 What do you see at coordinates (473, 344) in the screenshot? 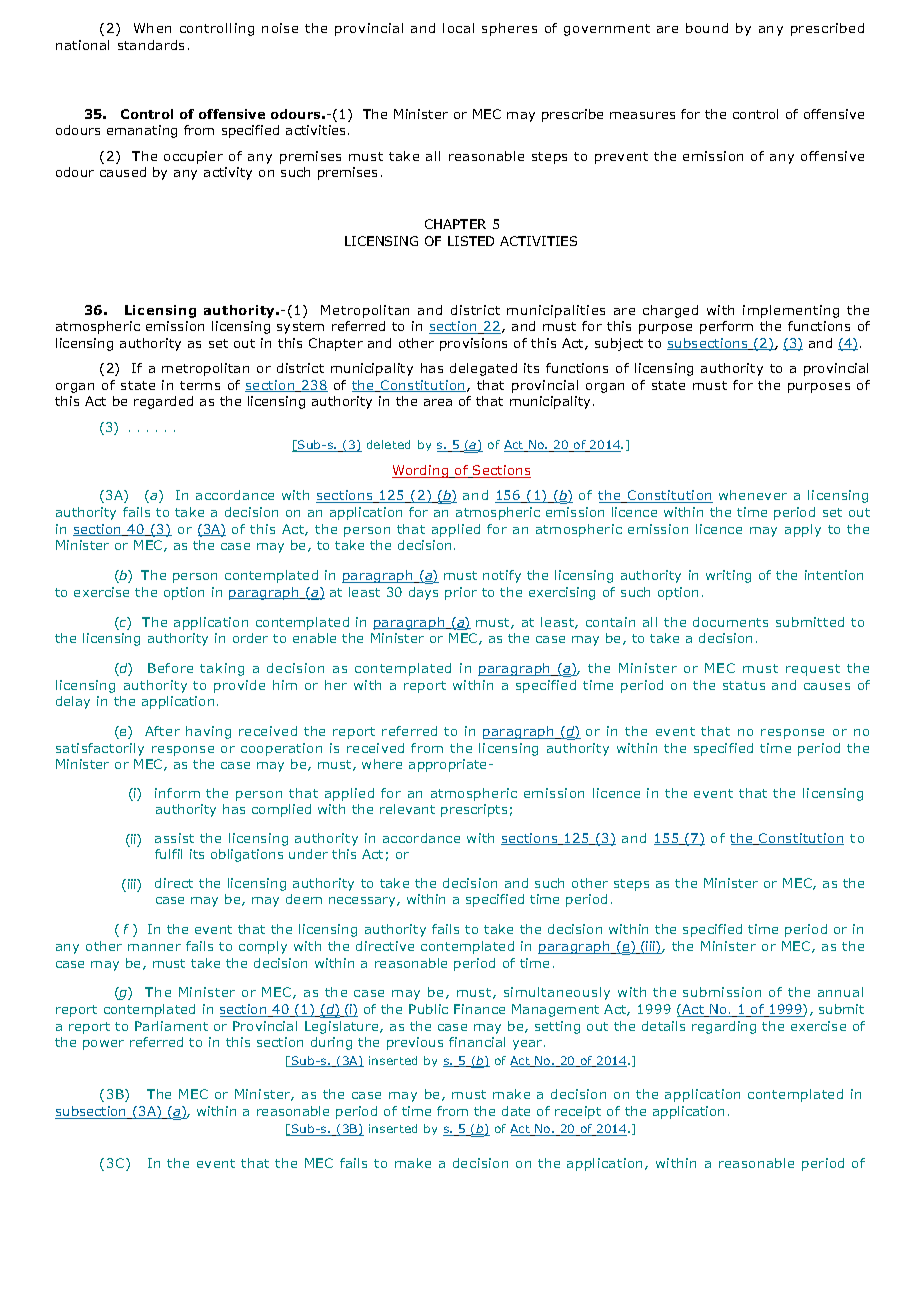
I see `provisions` at bounding box center [473, 344].
